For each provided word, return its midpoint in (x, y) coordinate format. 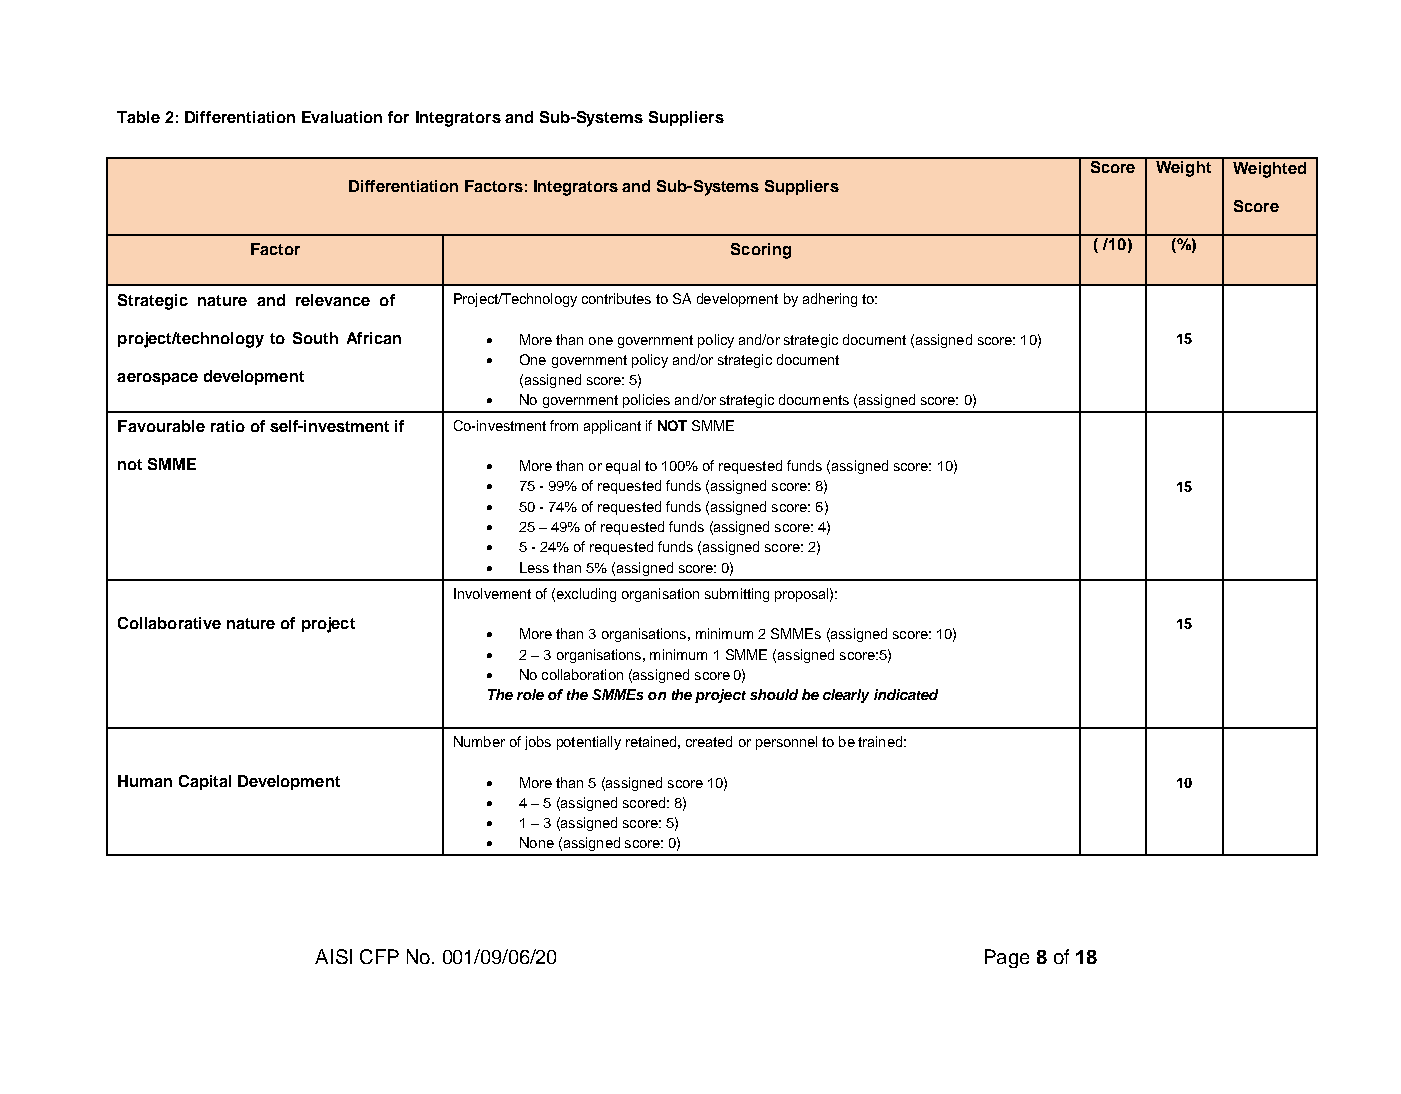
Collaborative (169, 623)
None (537, 842)
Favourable (161, 426)
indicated (906, 694)
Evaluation (342, 117)
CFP (379, 956)
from (564, 425)
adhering (830, 300)
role (530, 694)
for (398, 117)
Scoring (761, 251)
